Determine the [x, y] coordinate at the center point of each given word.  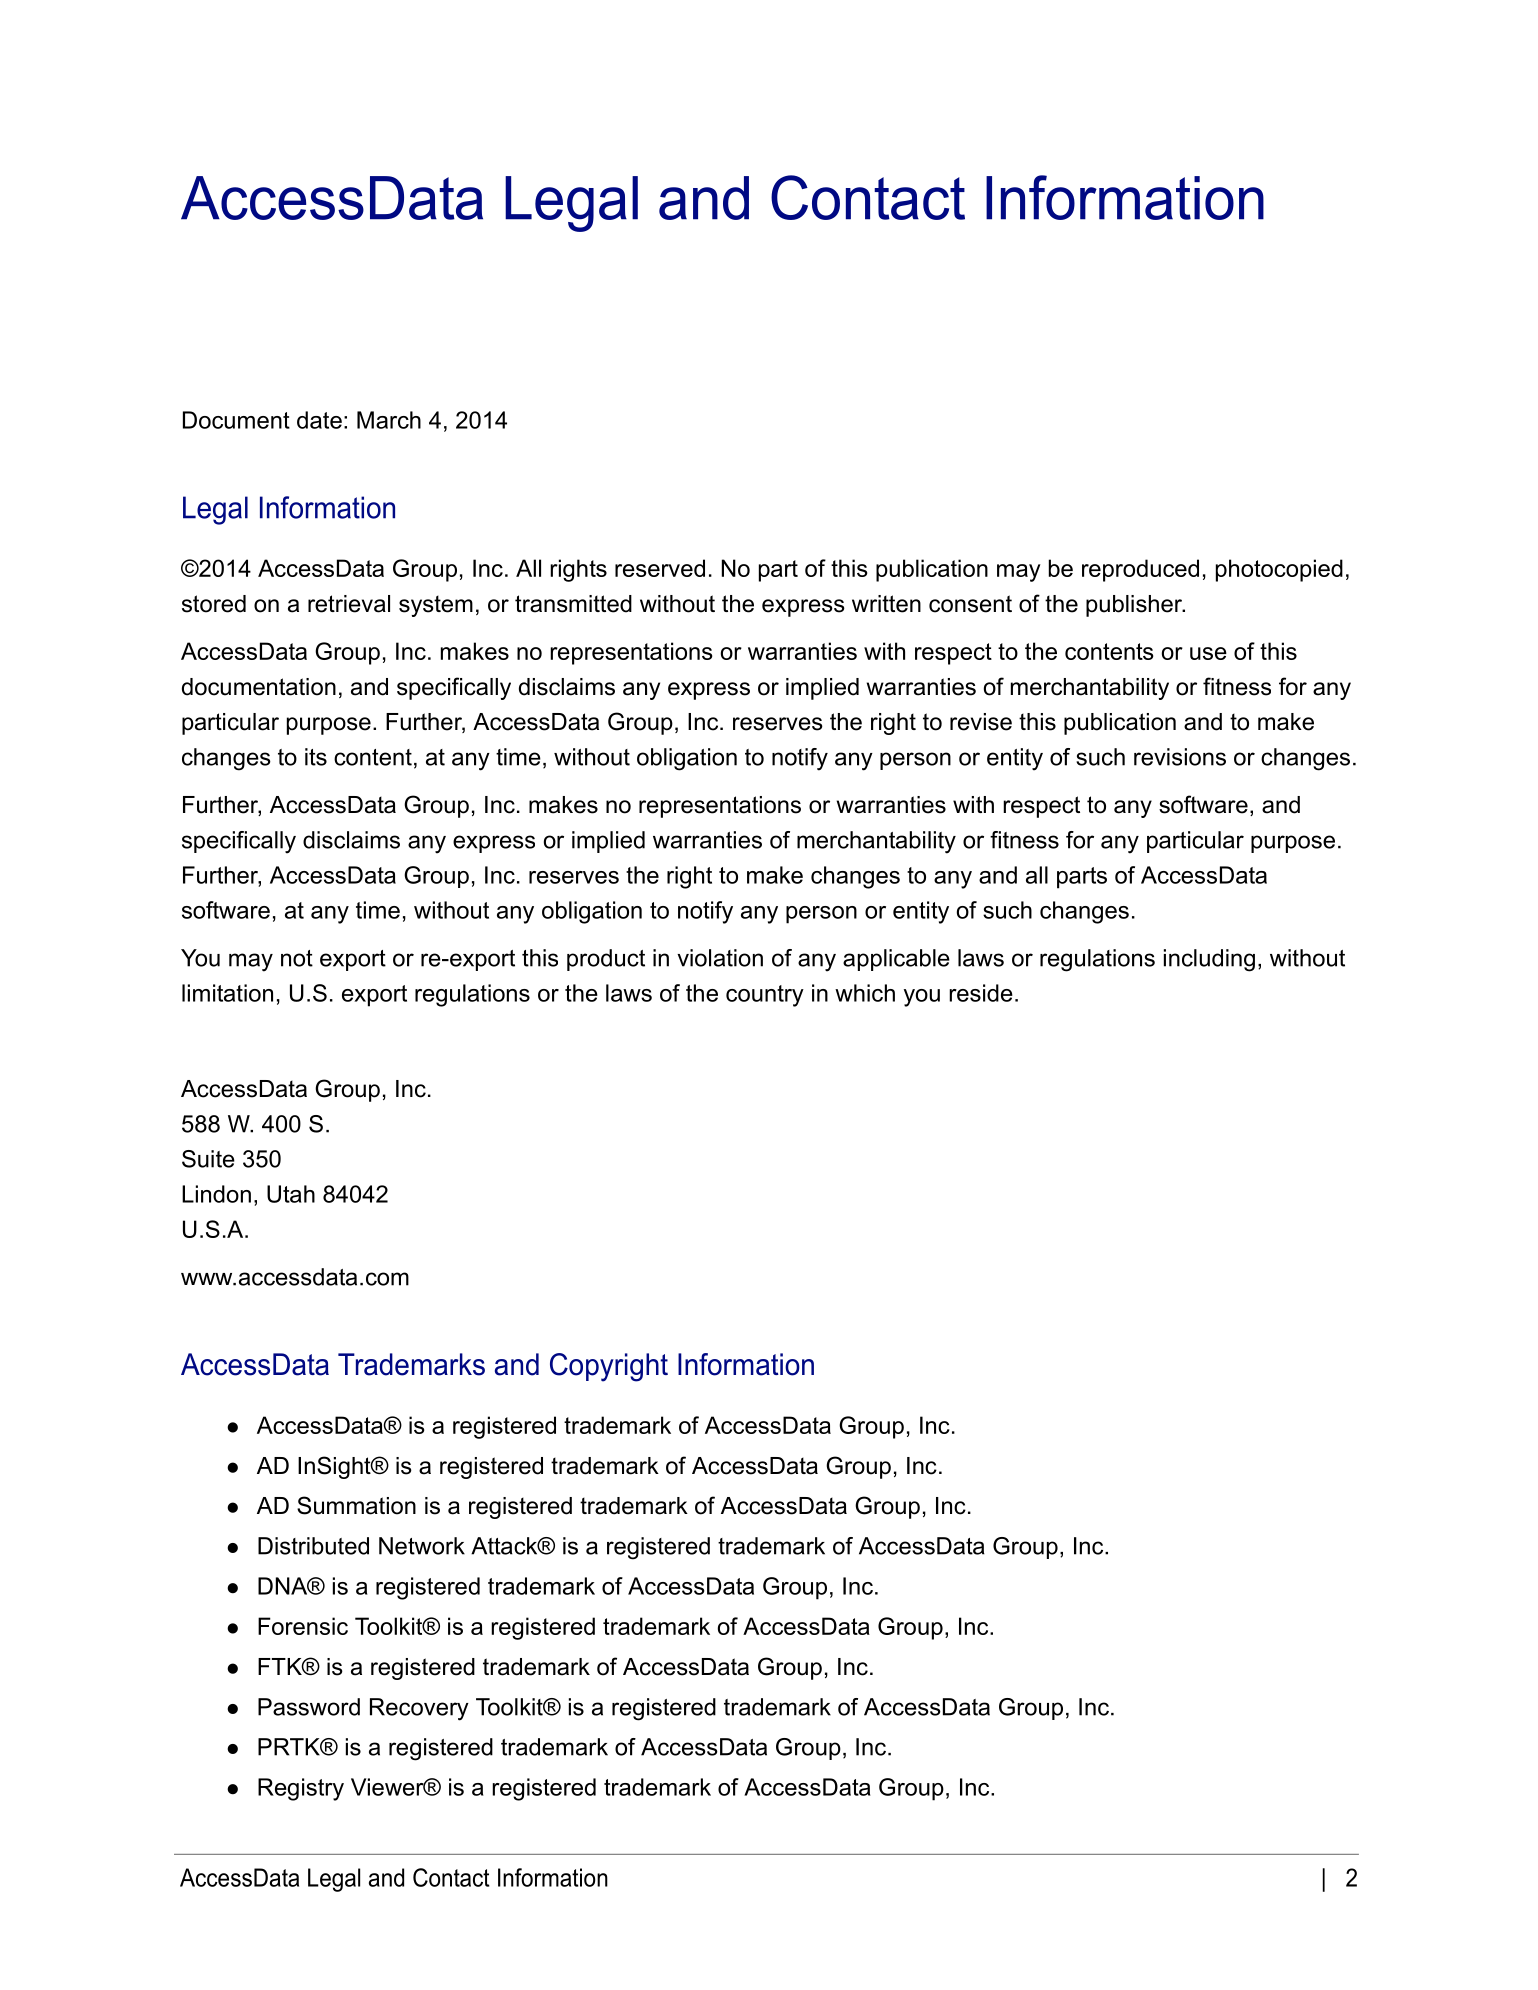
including [1209, 960]
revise [981, 722]
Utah [291, 1194]
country [765, 996]
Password [309, 1707]
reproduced [1140, 570]
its [316, 757]
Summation [356, 1505]
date [319, 420]
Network [422, 1546]
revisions [1180, 757]
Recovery [419, 1709]
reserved [660, 568]
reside [981, 993]
